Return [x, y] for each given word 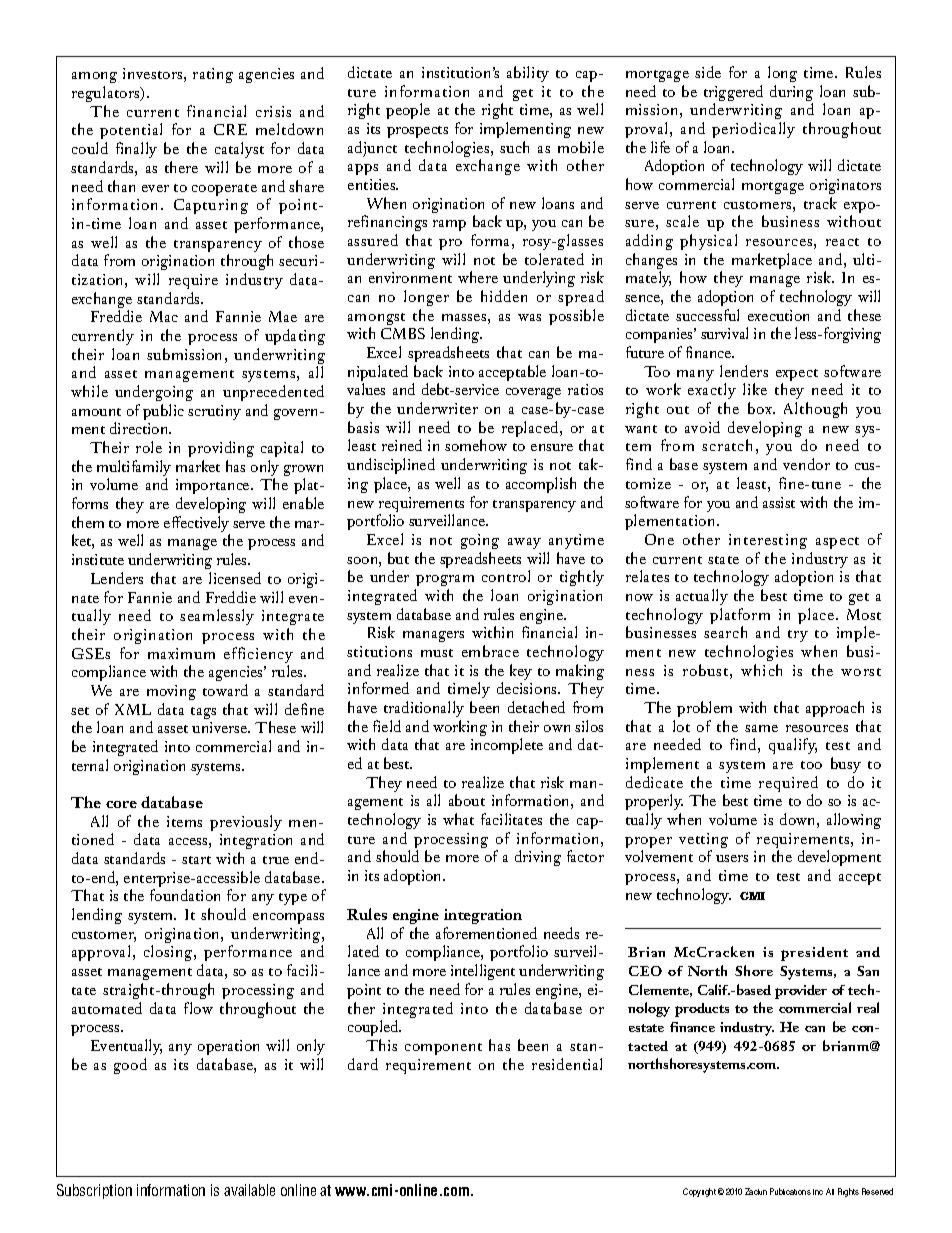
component [443, 1049]
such [514, 147]
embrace [490, 651]
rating [213, 75]
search [725, 632]
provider [801, 992]
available [249, 1190]
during [791, 94]
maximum [181, 653]
